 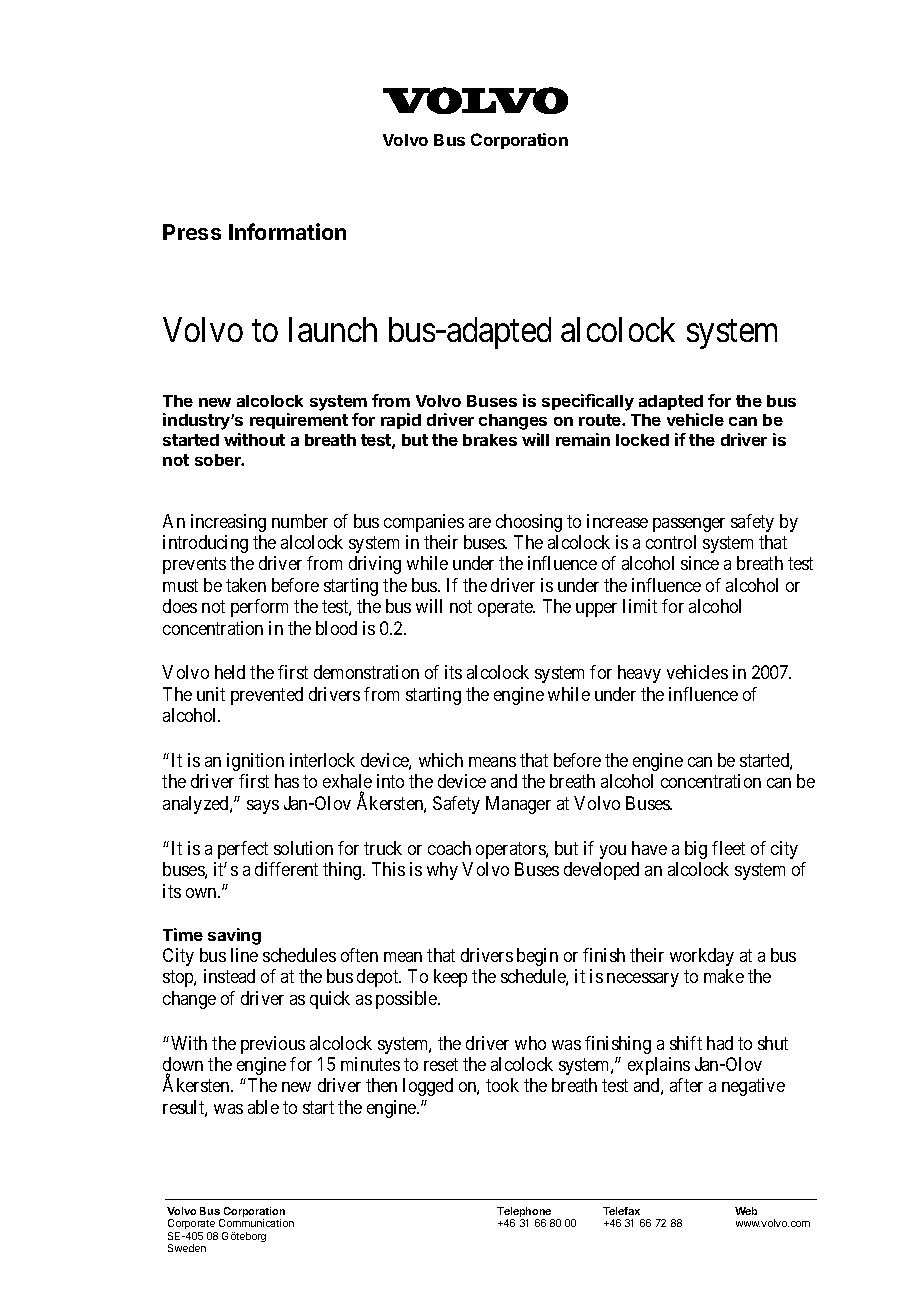 What do you see at coordinates (333, 329) in the screenshot?
I see `launch` at bounding box center [333, 329].
